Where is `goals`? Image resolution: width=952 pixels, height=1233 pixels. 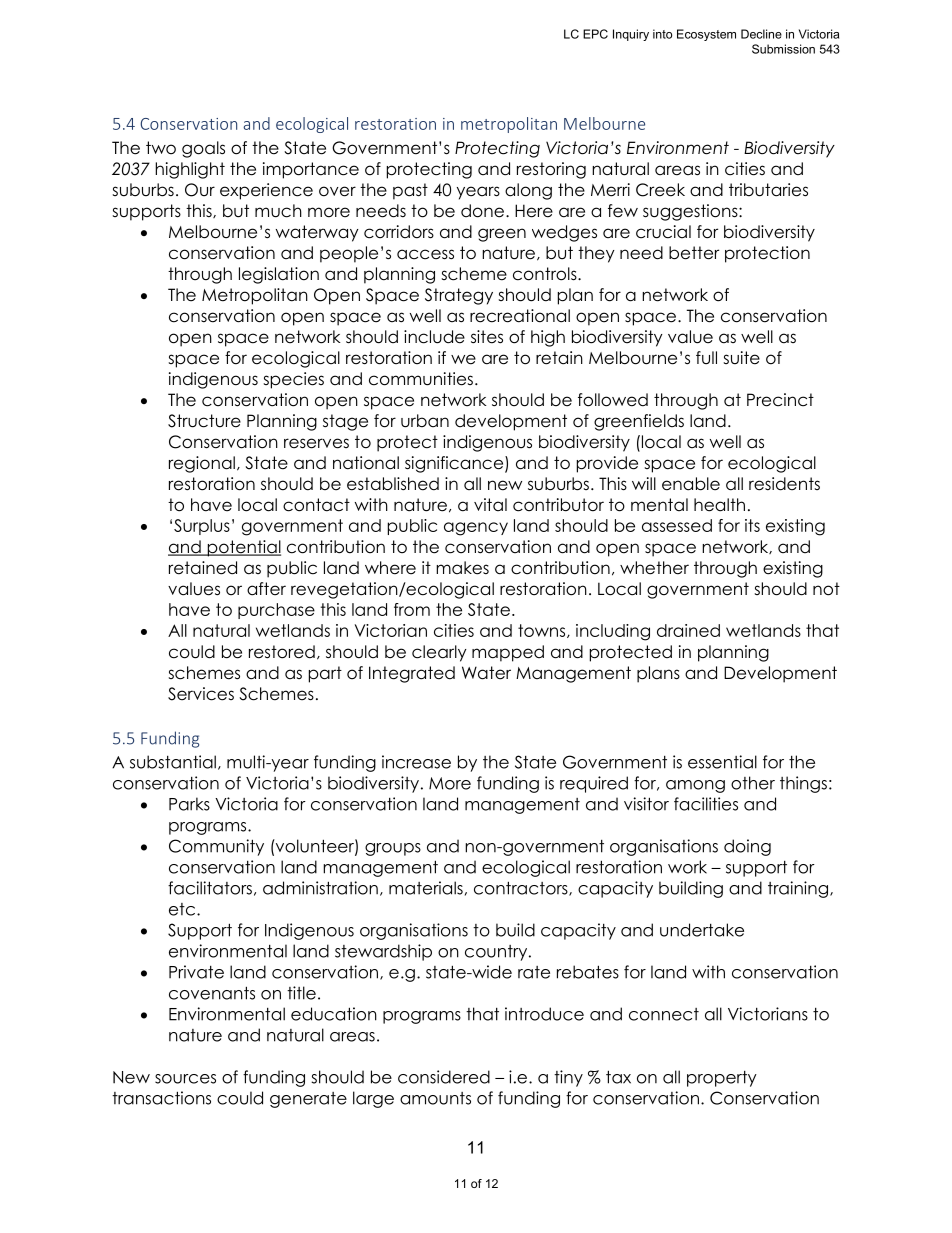 goals is located at coordinates (203, 149).
